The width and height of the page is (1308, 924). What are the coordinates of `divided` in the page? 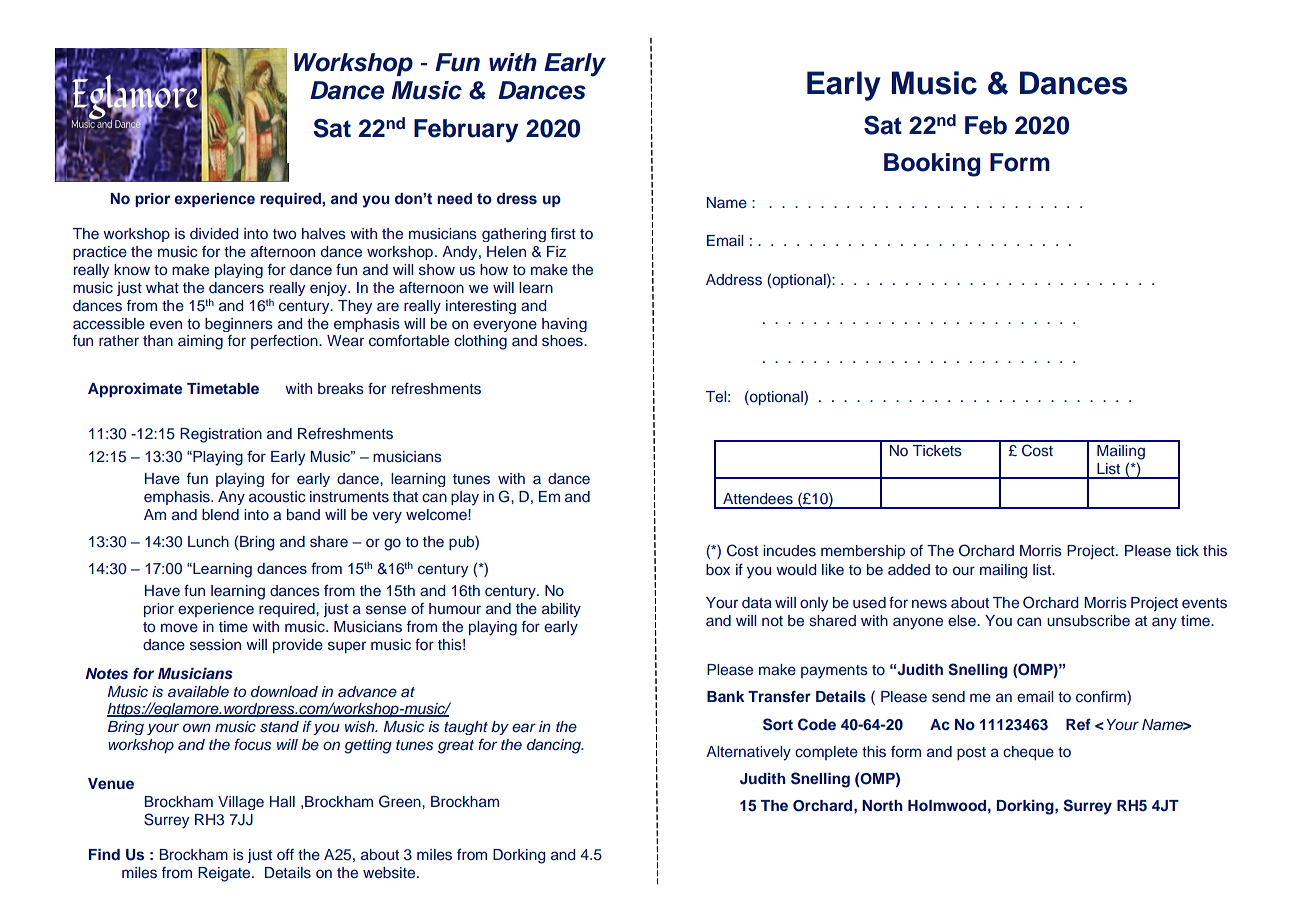 It's located at (214, 233).
